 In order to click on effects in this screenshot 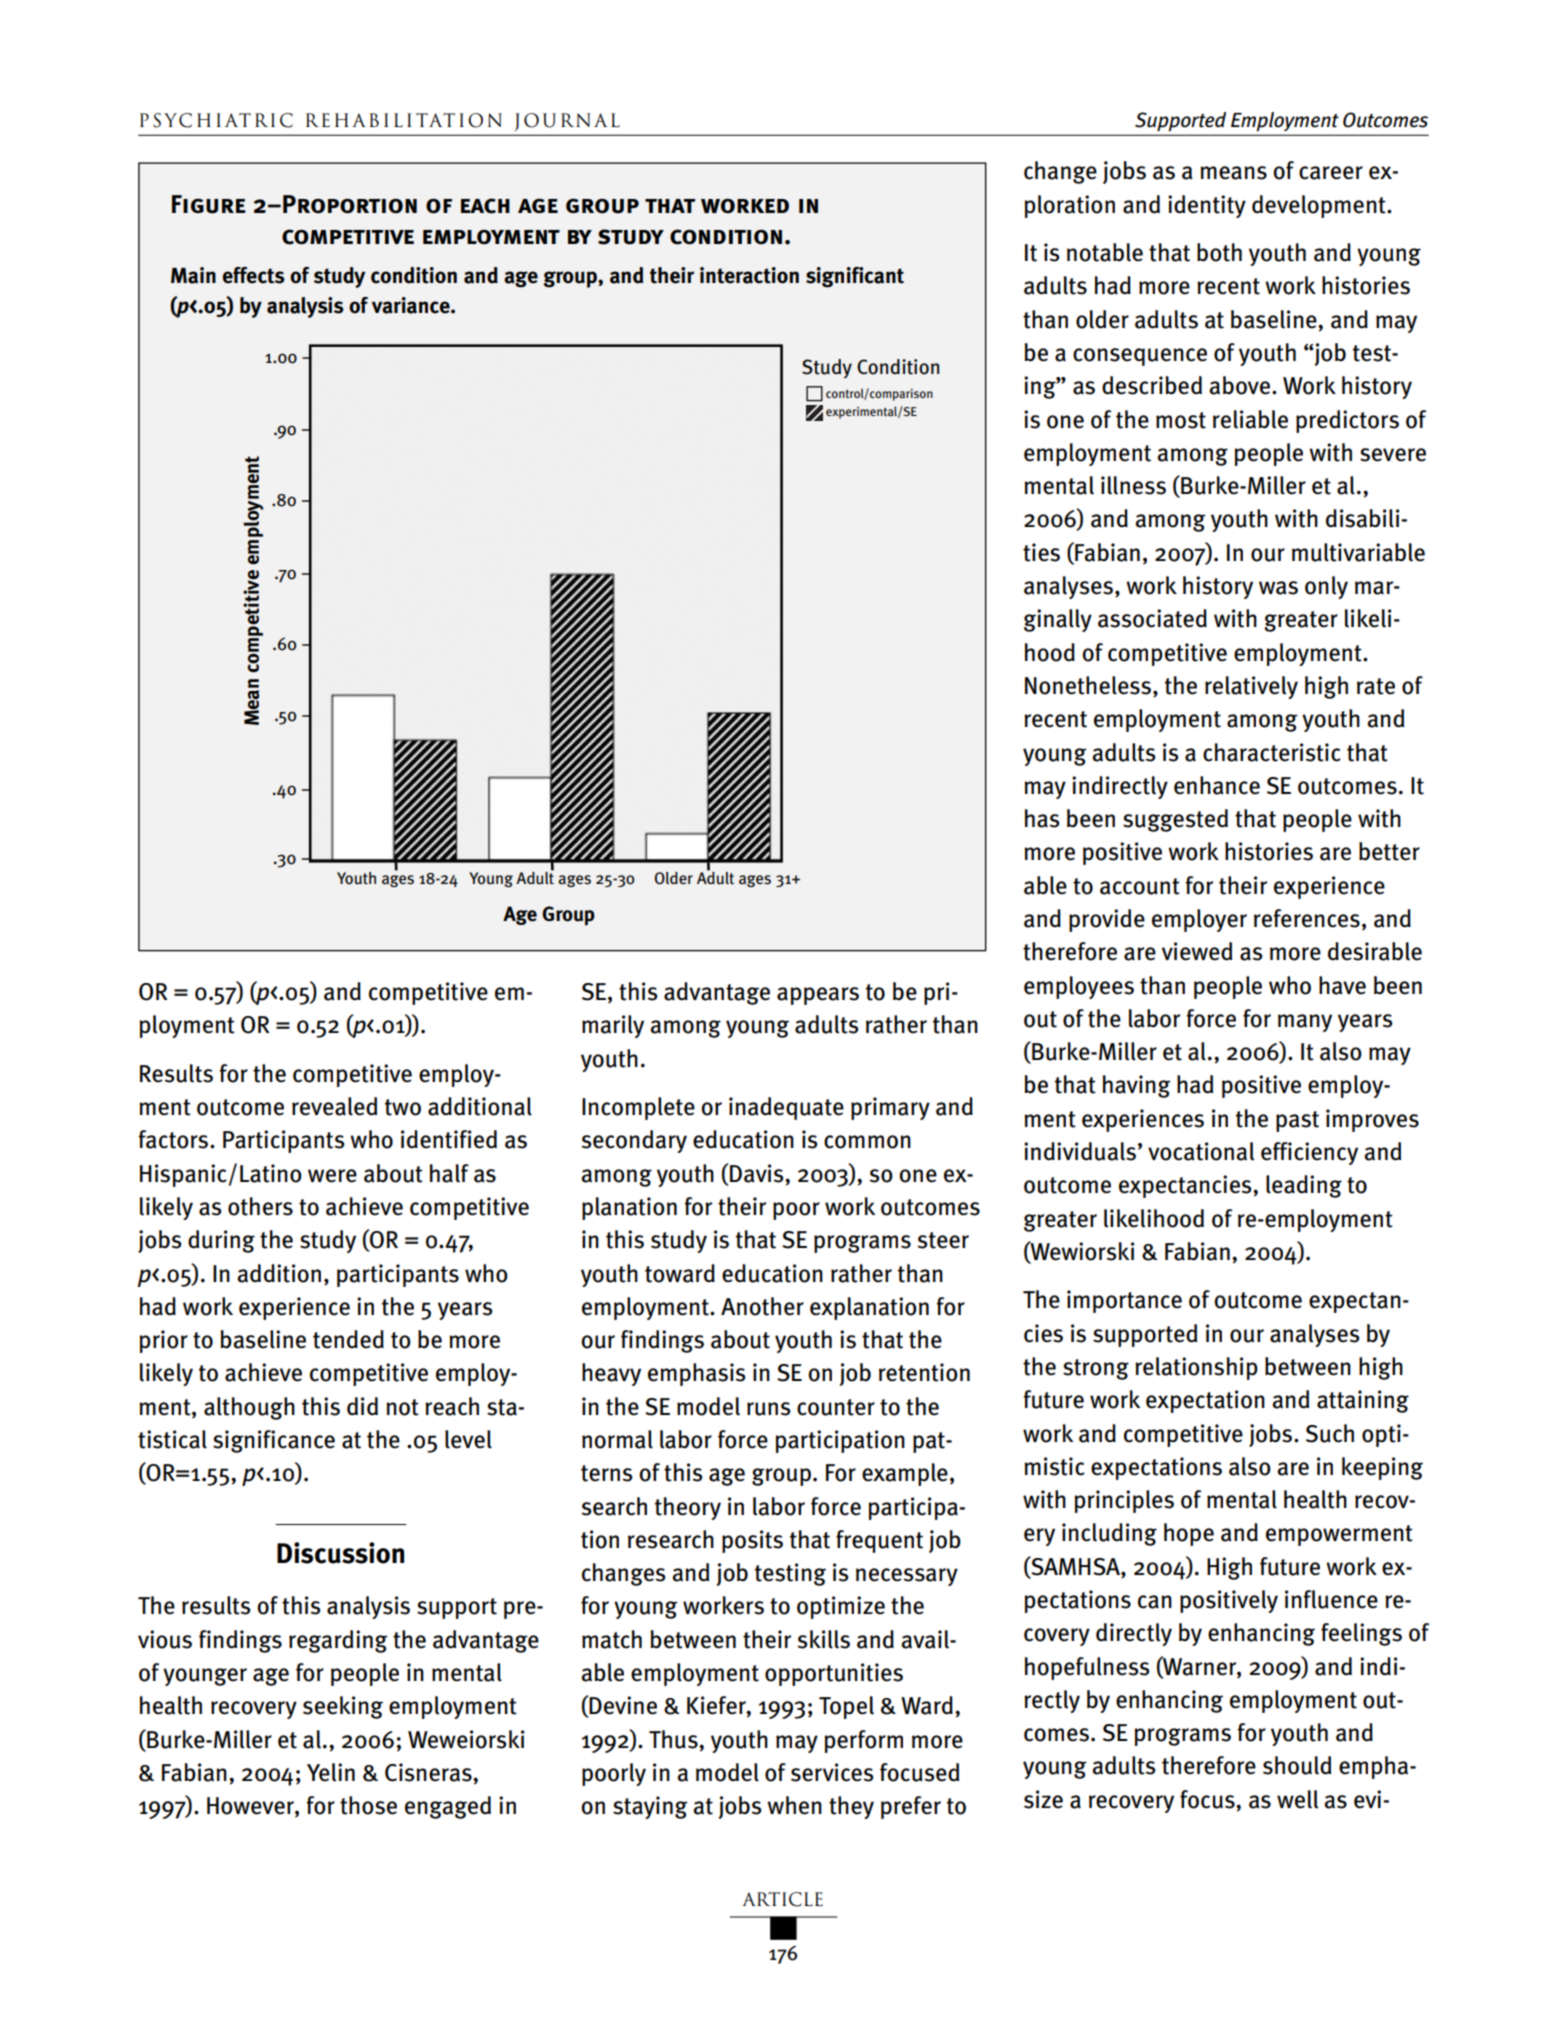, I will do `click(253, 275)`.
